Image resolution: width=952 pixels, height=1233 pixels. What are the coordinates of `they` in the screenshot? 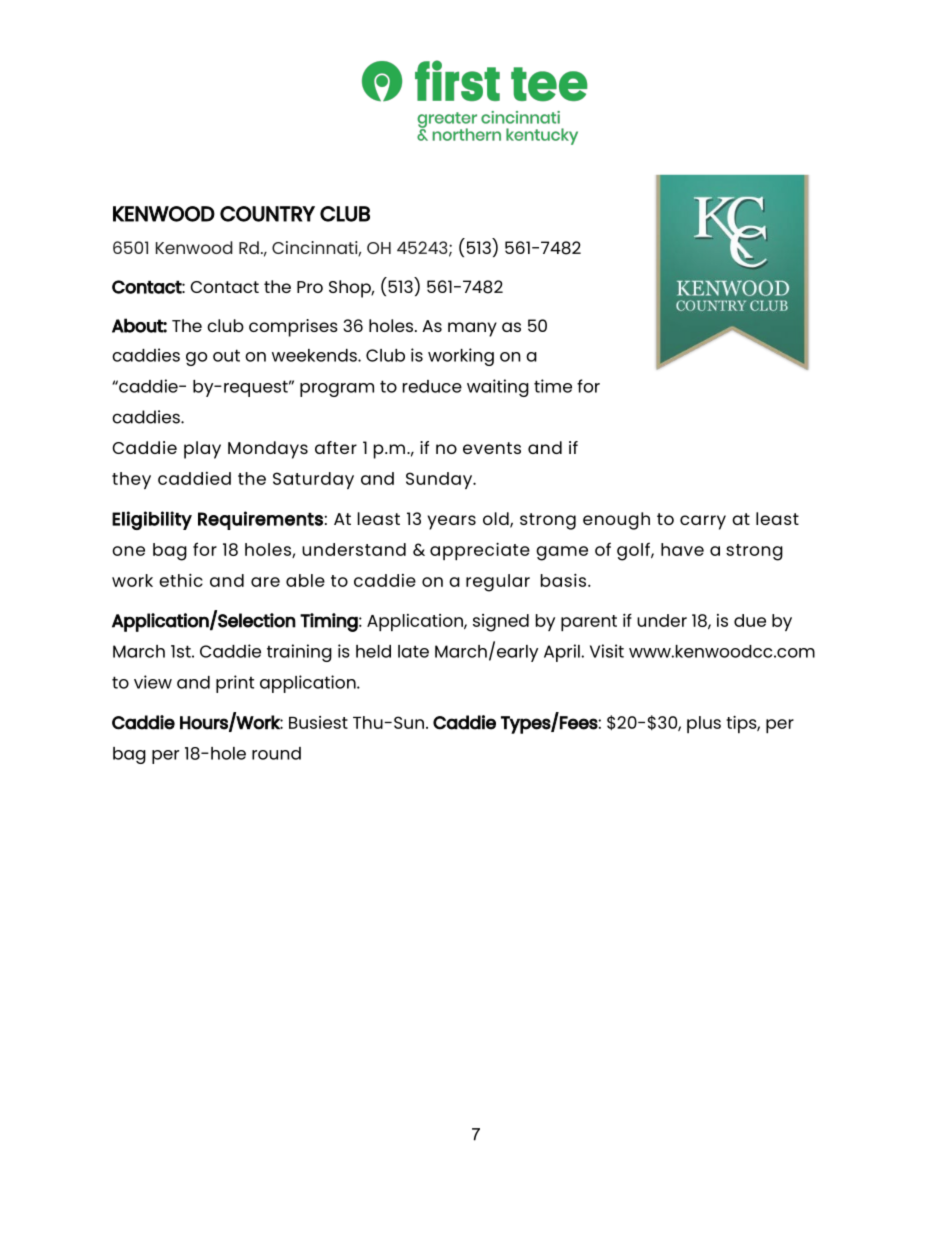 It's located at (131, 480).
